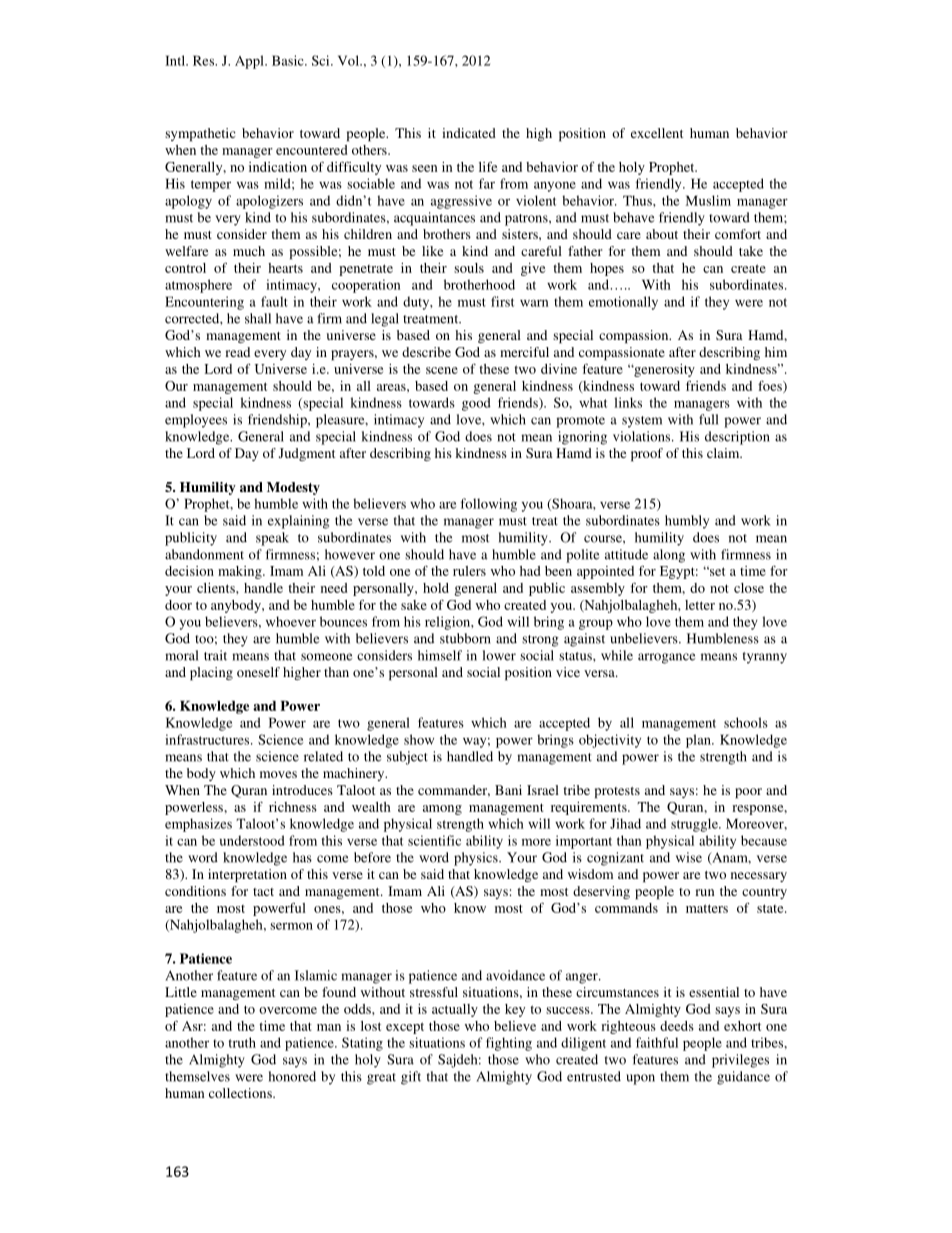 The height and width of the document is (1233, 952). Describe the element at coordinates (196, 421) in the document. I see `employees` at that location.
